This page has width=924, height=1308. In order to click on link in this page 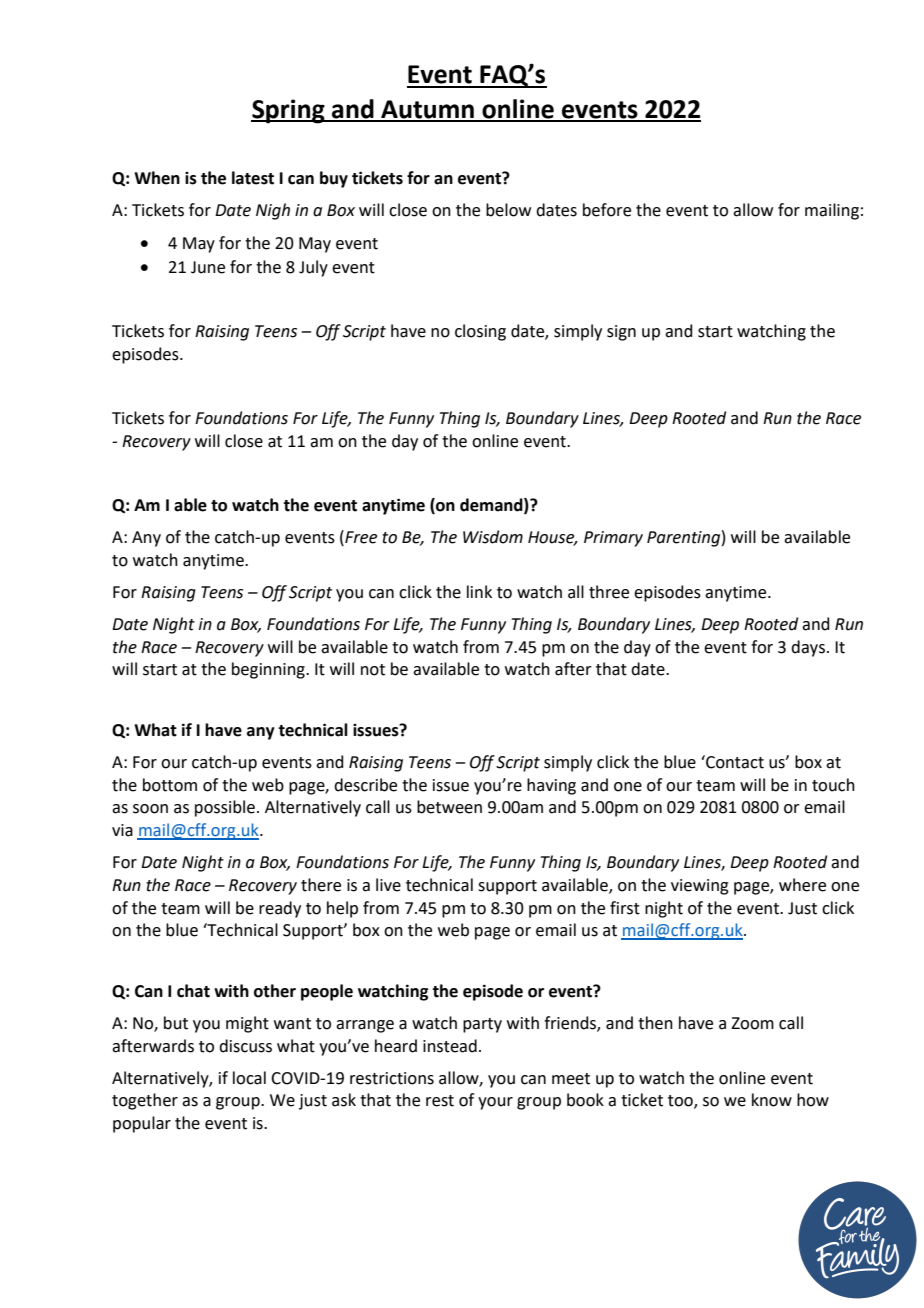, I will do `click(479, 591)`.
